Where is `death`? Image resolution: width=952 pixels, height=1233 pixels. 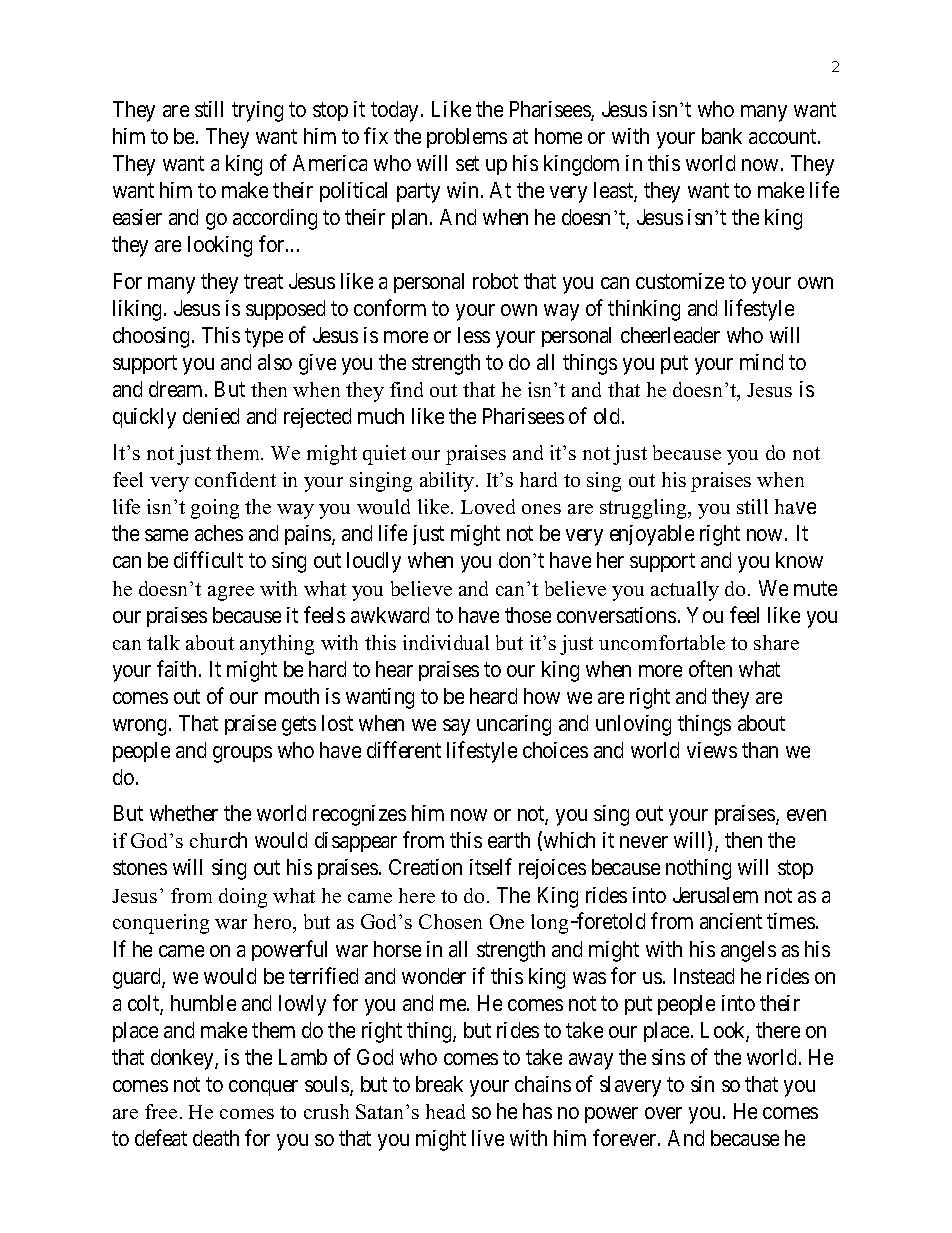 death is located at coordinates (216, 1138).
